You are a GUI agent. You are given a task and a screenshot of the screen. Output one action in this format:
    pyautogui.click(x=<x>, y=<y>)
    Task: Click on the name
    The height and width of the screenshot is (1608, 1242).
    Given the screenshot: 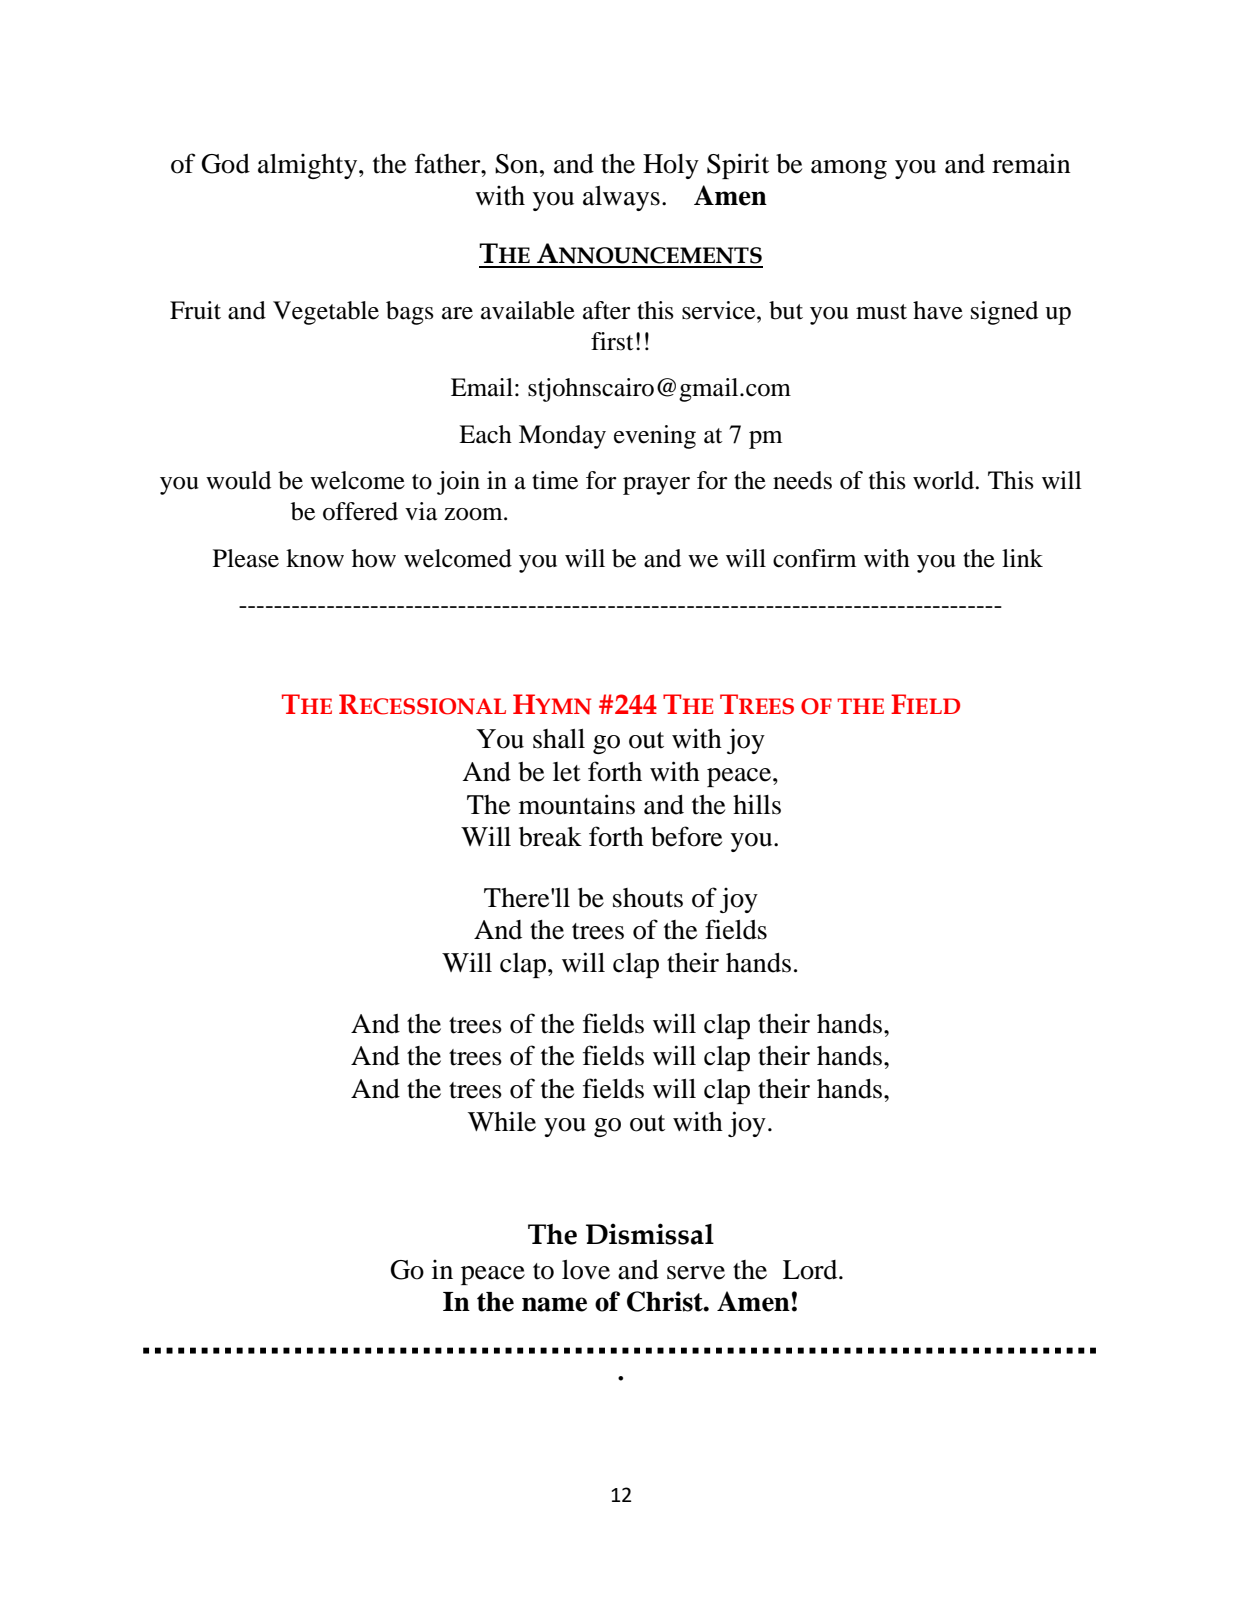 What is the action you would take?
    pyautogui.click(x=554, y=1304)
